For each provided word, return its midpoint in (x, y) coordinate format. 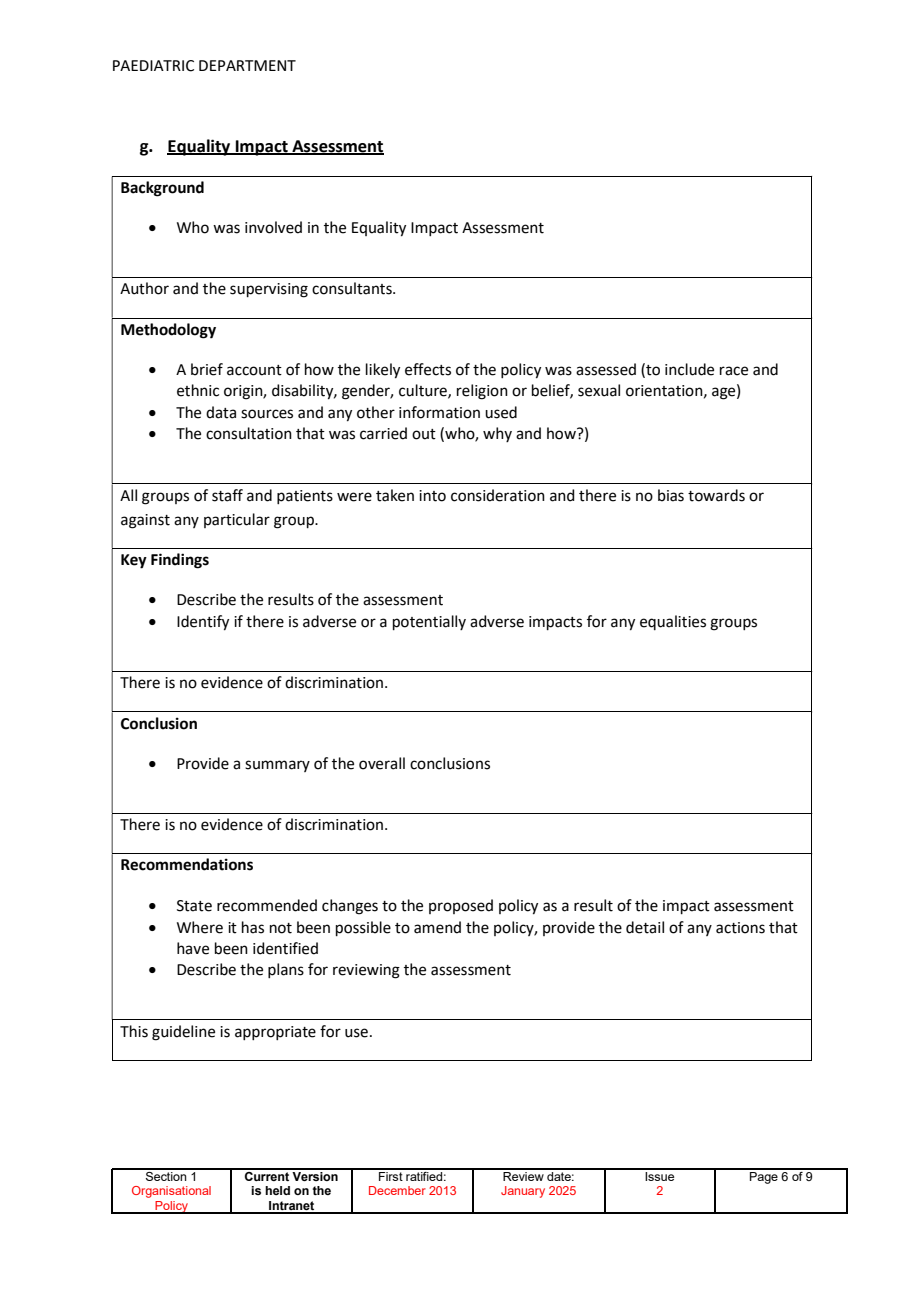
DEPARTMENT (247, 65)
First (391, 1175)
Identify (203, 623)
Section (166, 1175)
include (689, 369)
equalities (673, 622)
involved (273, 227)
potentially (429, 622)
